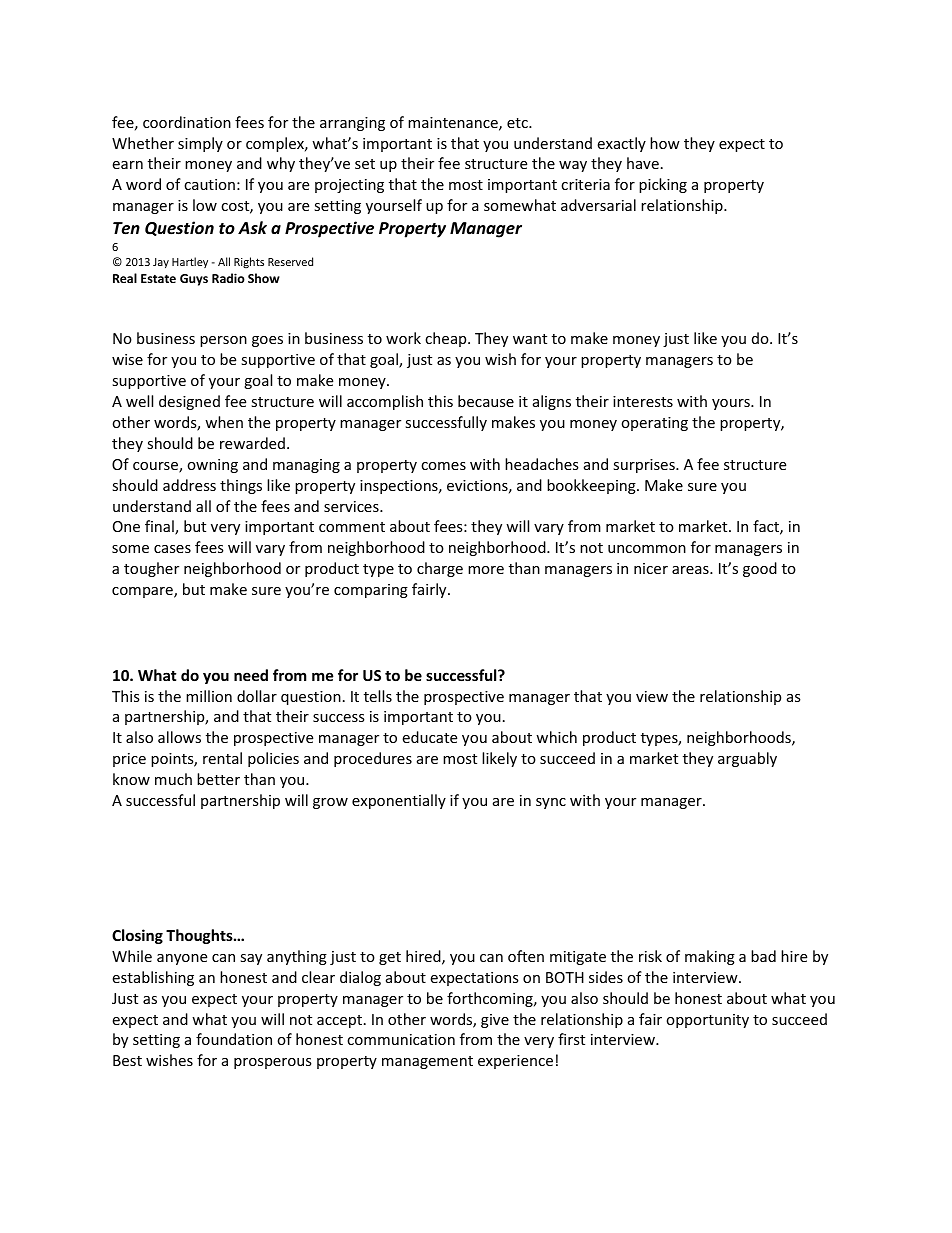  Describe the element at coordinates (747, 759) in the screenshot. I see `arguably` at that location.
